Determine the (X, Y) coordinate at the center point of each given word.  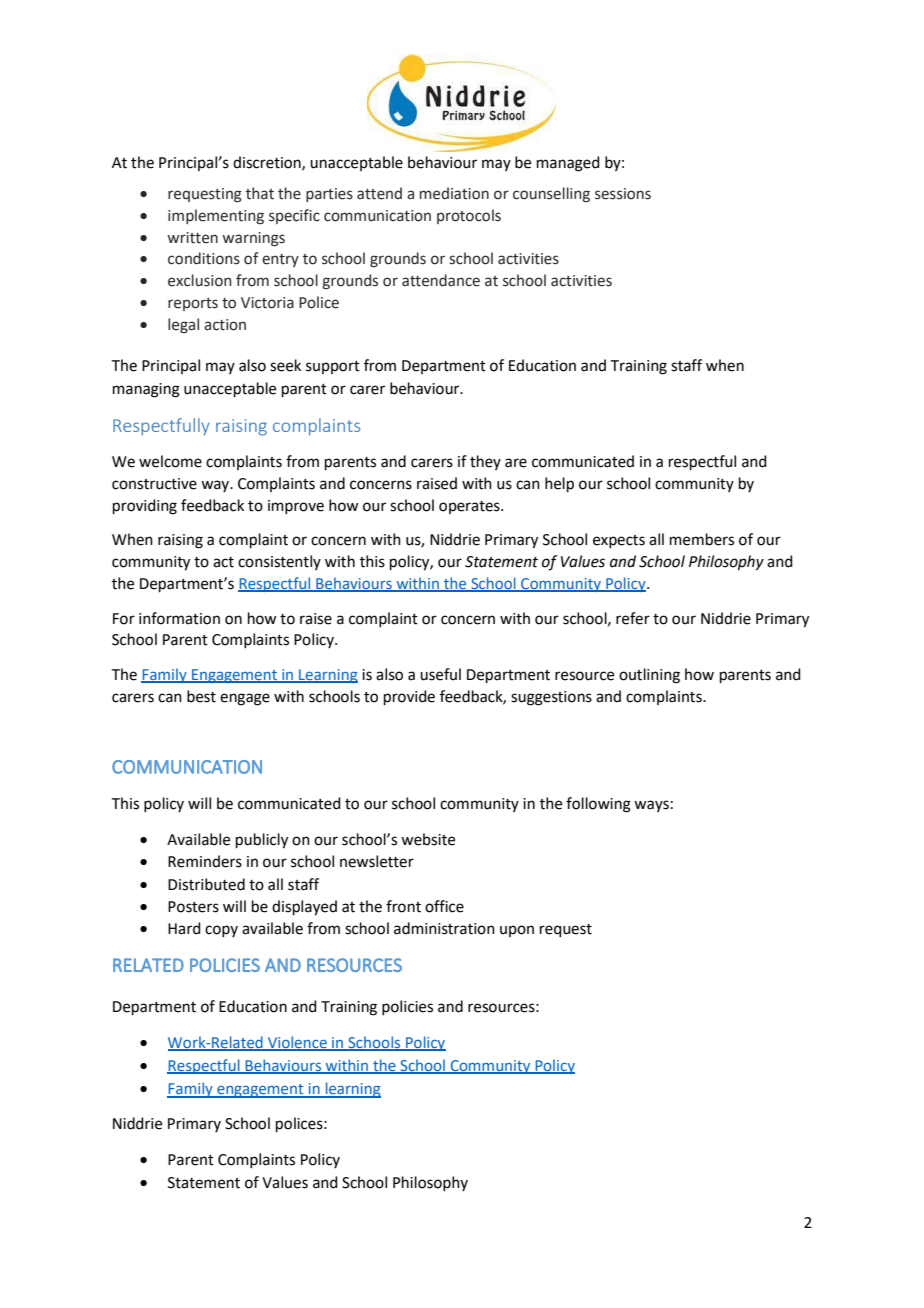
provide (409, 697)
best (201, 696)
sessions (623, 194)
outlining (649, 676)
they (485, 462)
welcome (170, 461)
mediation (454, 193)
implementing (216, 216)
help (559, 484)
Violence (297, 1043)
